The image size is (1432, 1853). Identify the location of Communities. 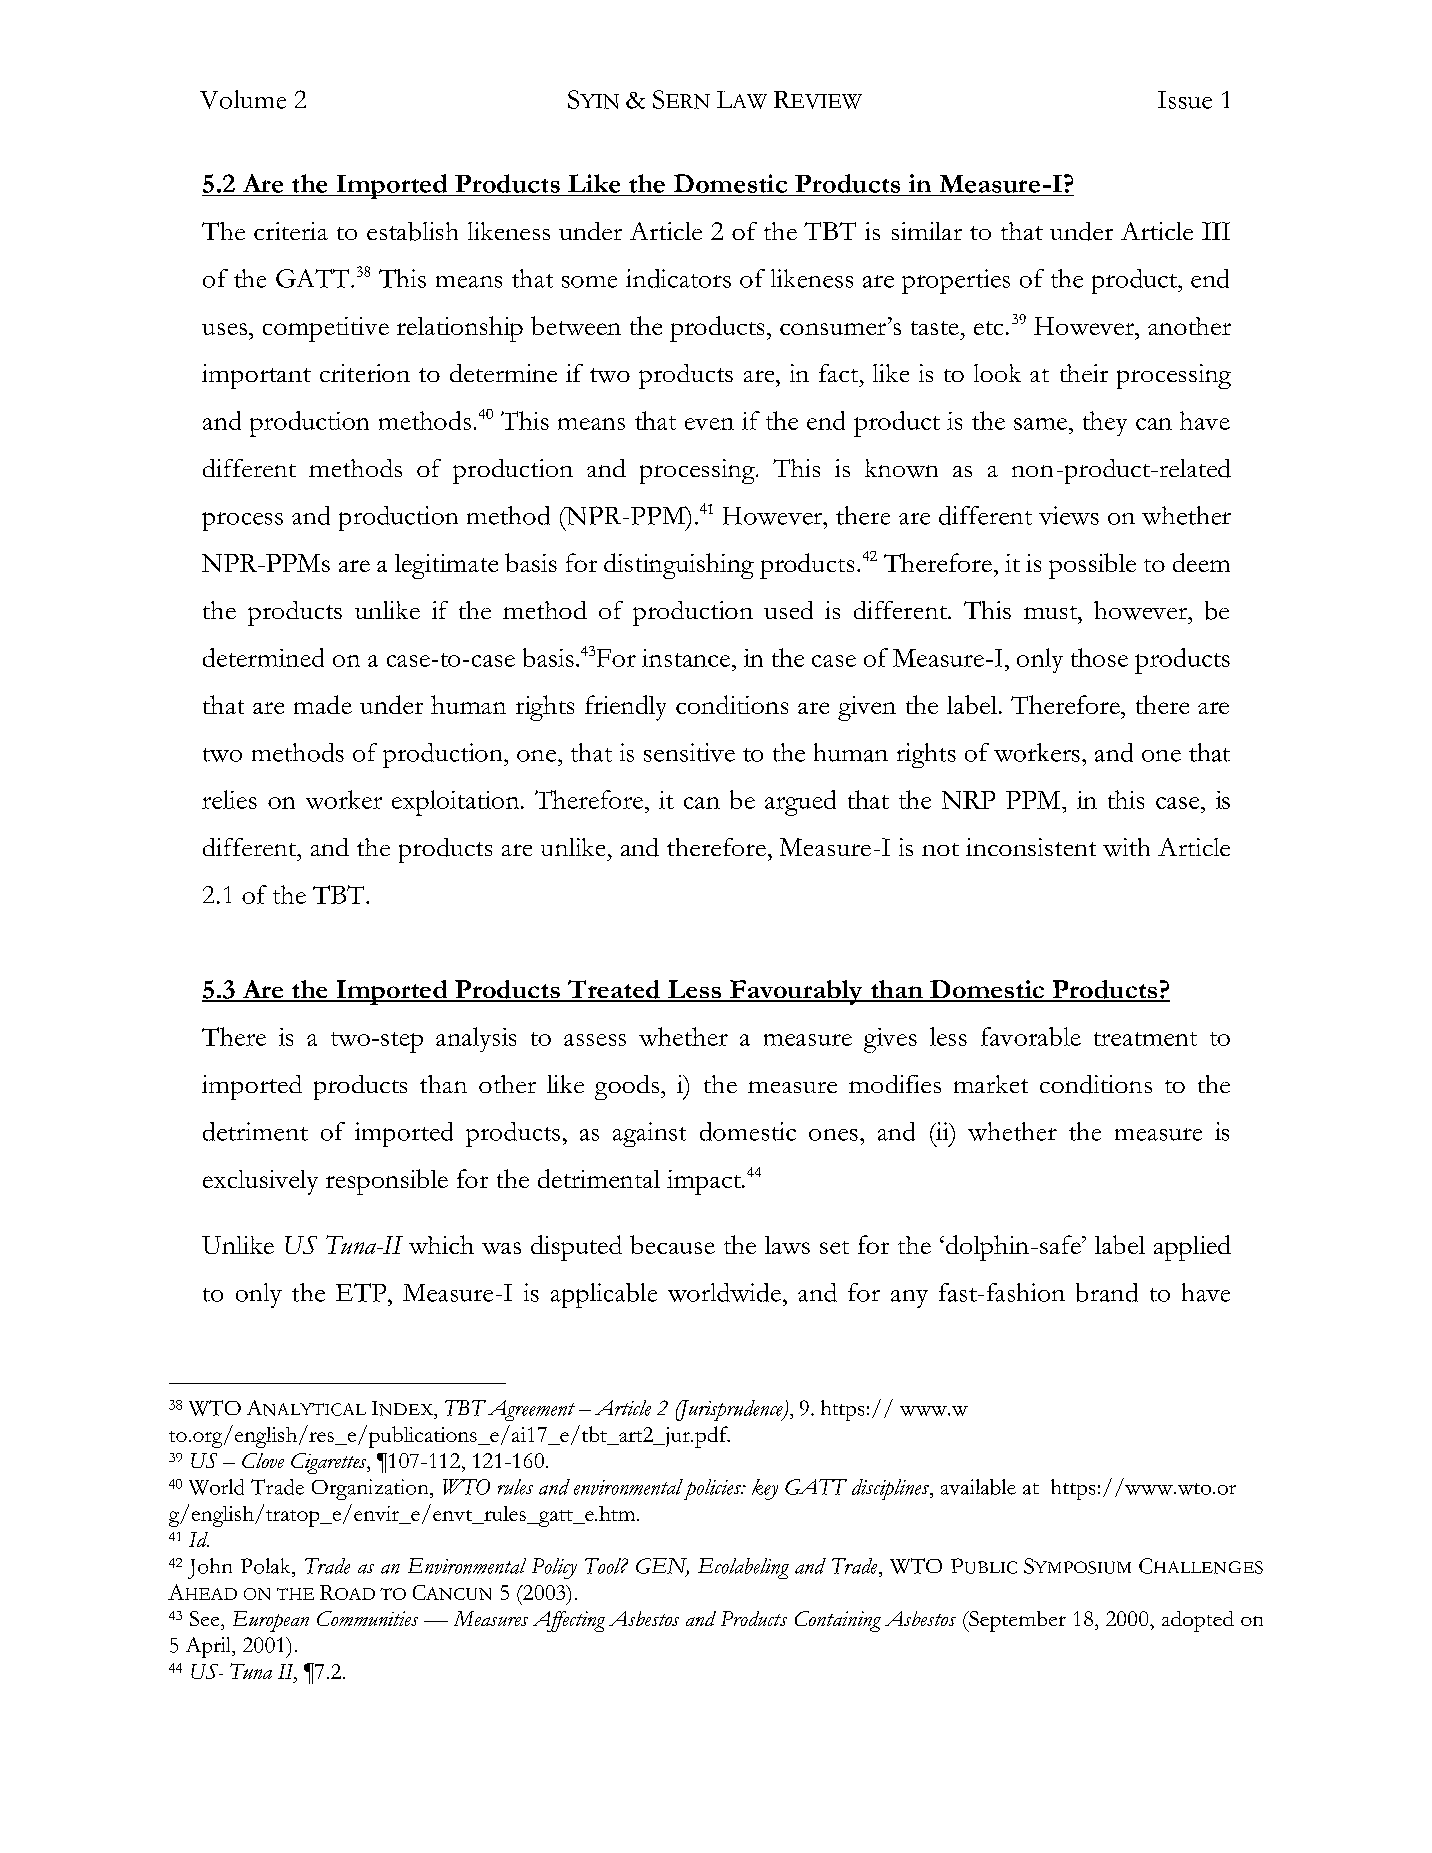
(367, 1618).
